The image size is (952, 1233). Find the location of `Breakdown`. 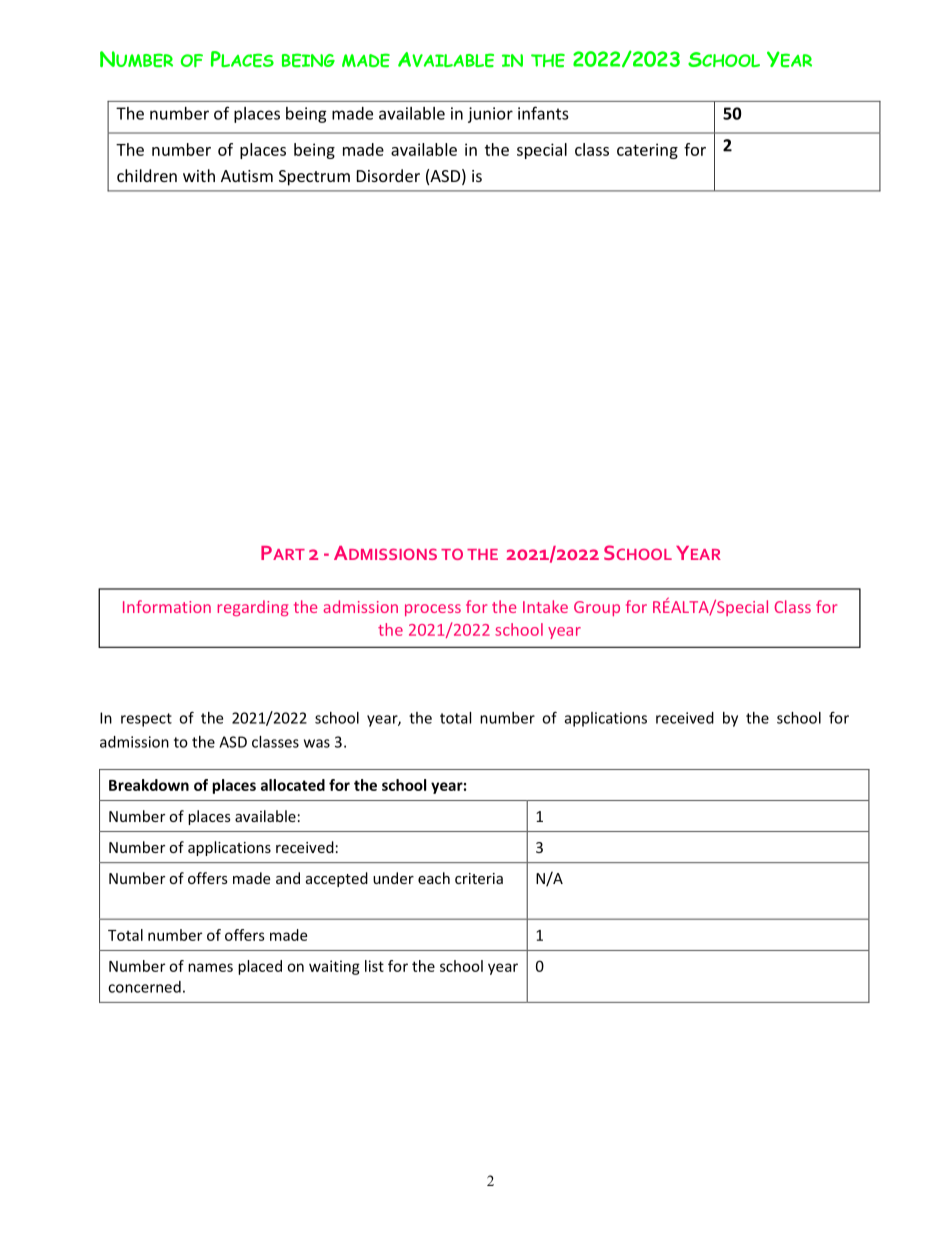

Breakdown is located at coordinates (149, 785).
